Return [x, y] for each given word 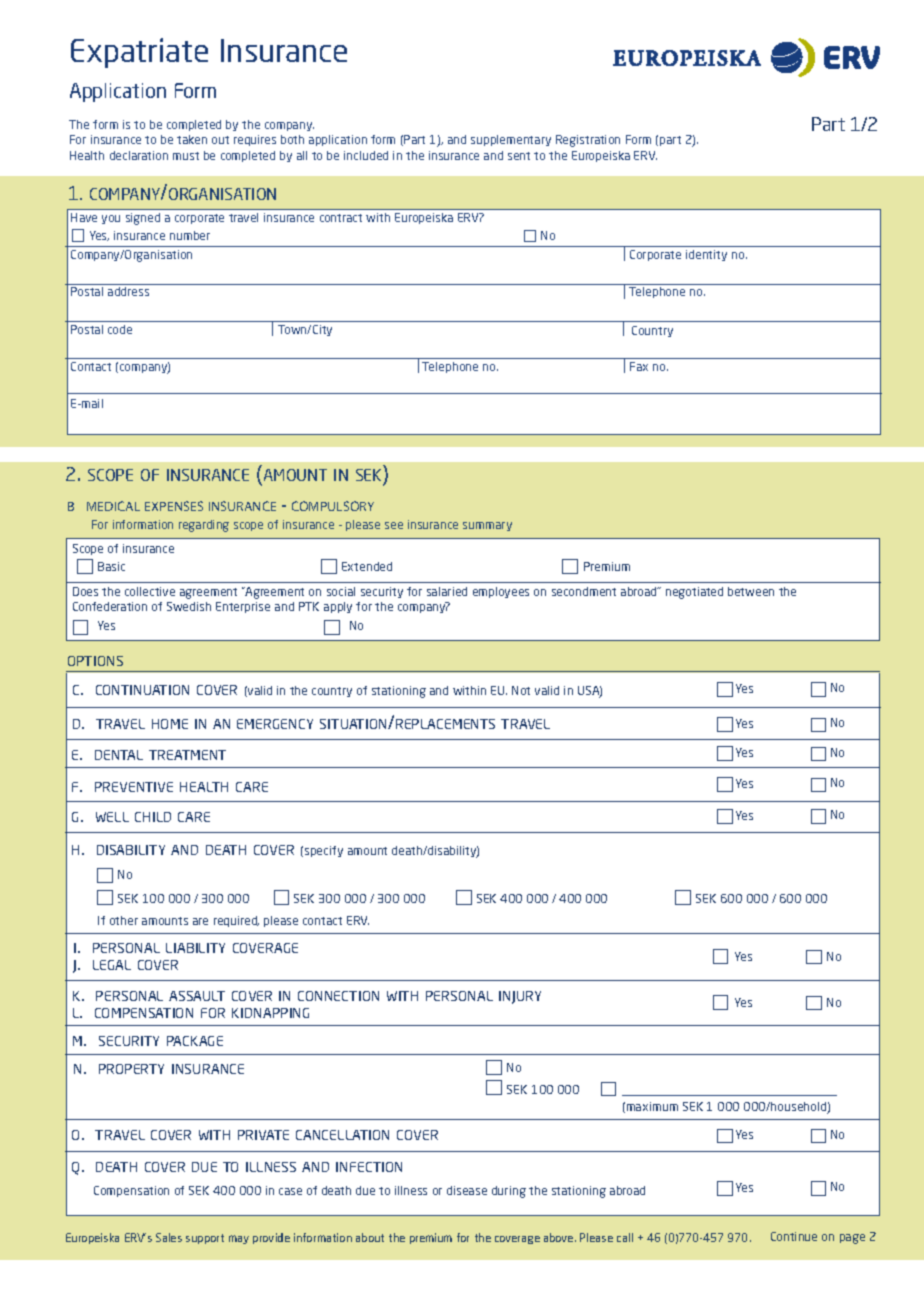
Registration [588, 141]
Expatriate [139, 53]
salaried [447, 591]
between [751, 591]
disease [467, 1190]
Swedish [189, 606]
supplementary [511, 140]
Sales [169, 1237]
